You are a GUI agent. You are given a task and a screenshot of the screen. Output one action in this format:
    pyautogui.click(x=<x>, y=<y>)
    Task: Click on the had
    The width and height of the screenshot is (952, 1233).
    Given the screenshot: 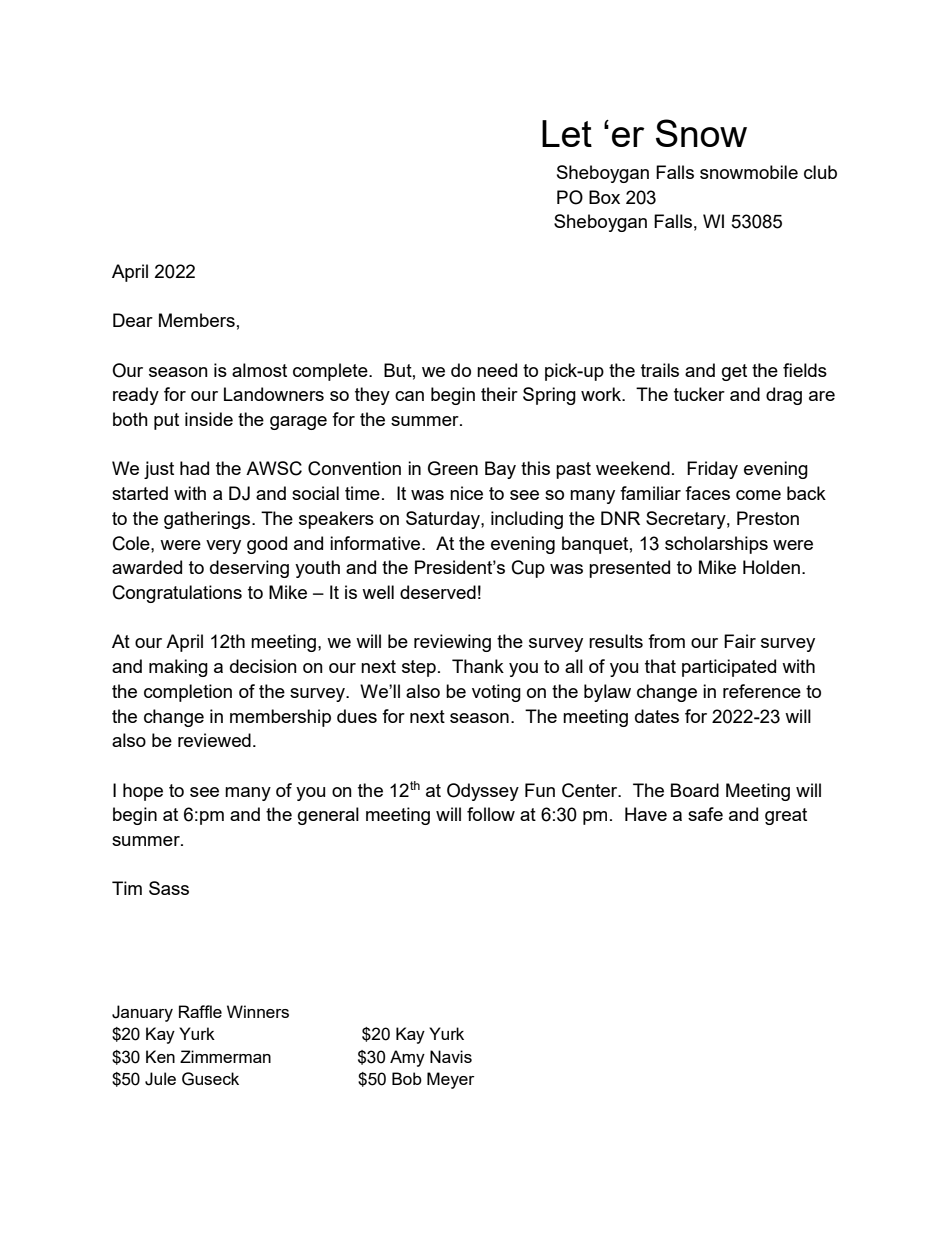 What is the action you would take?
    pyautogui.click(x=194, y=468)
